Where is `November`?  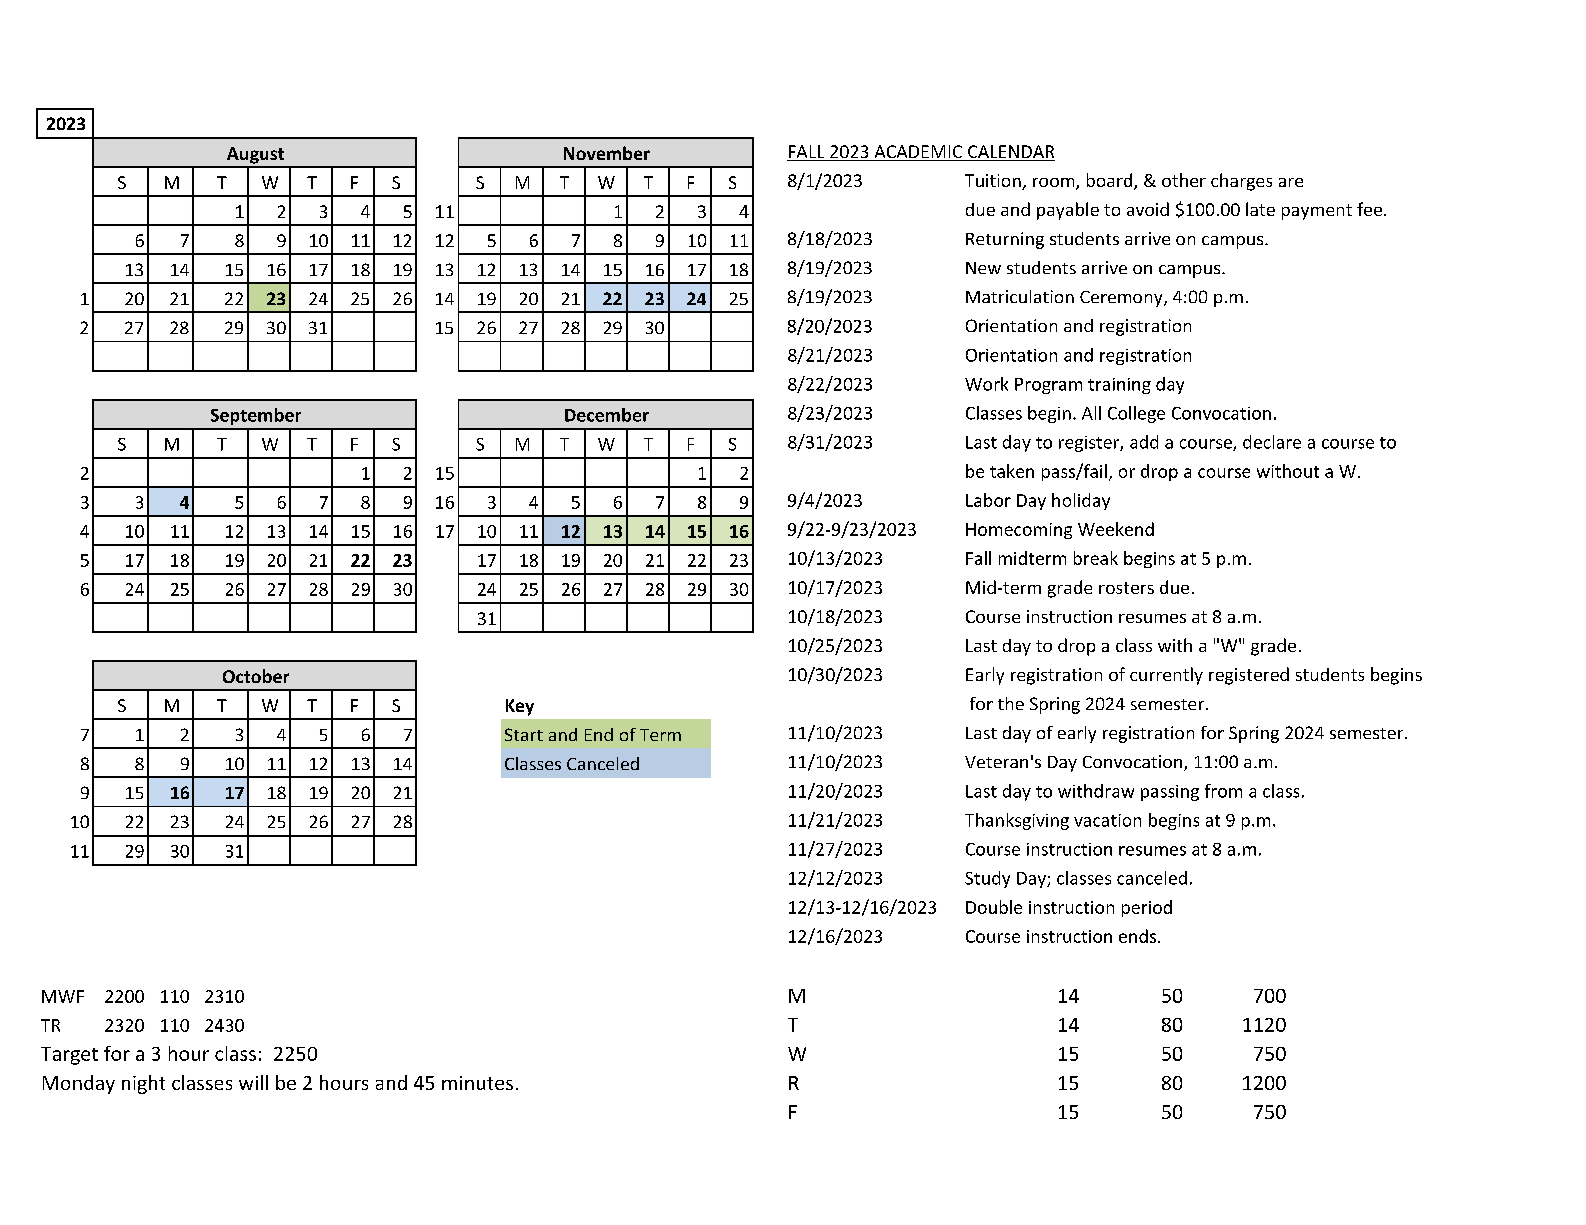 November is located at coordinates (607, 153).
